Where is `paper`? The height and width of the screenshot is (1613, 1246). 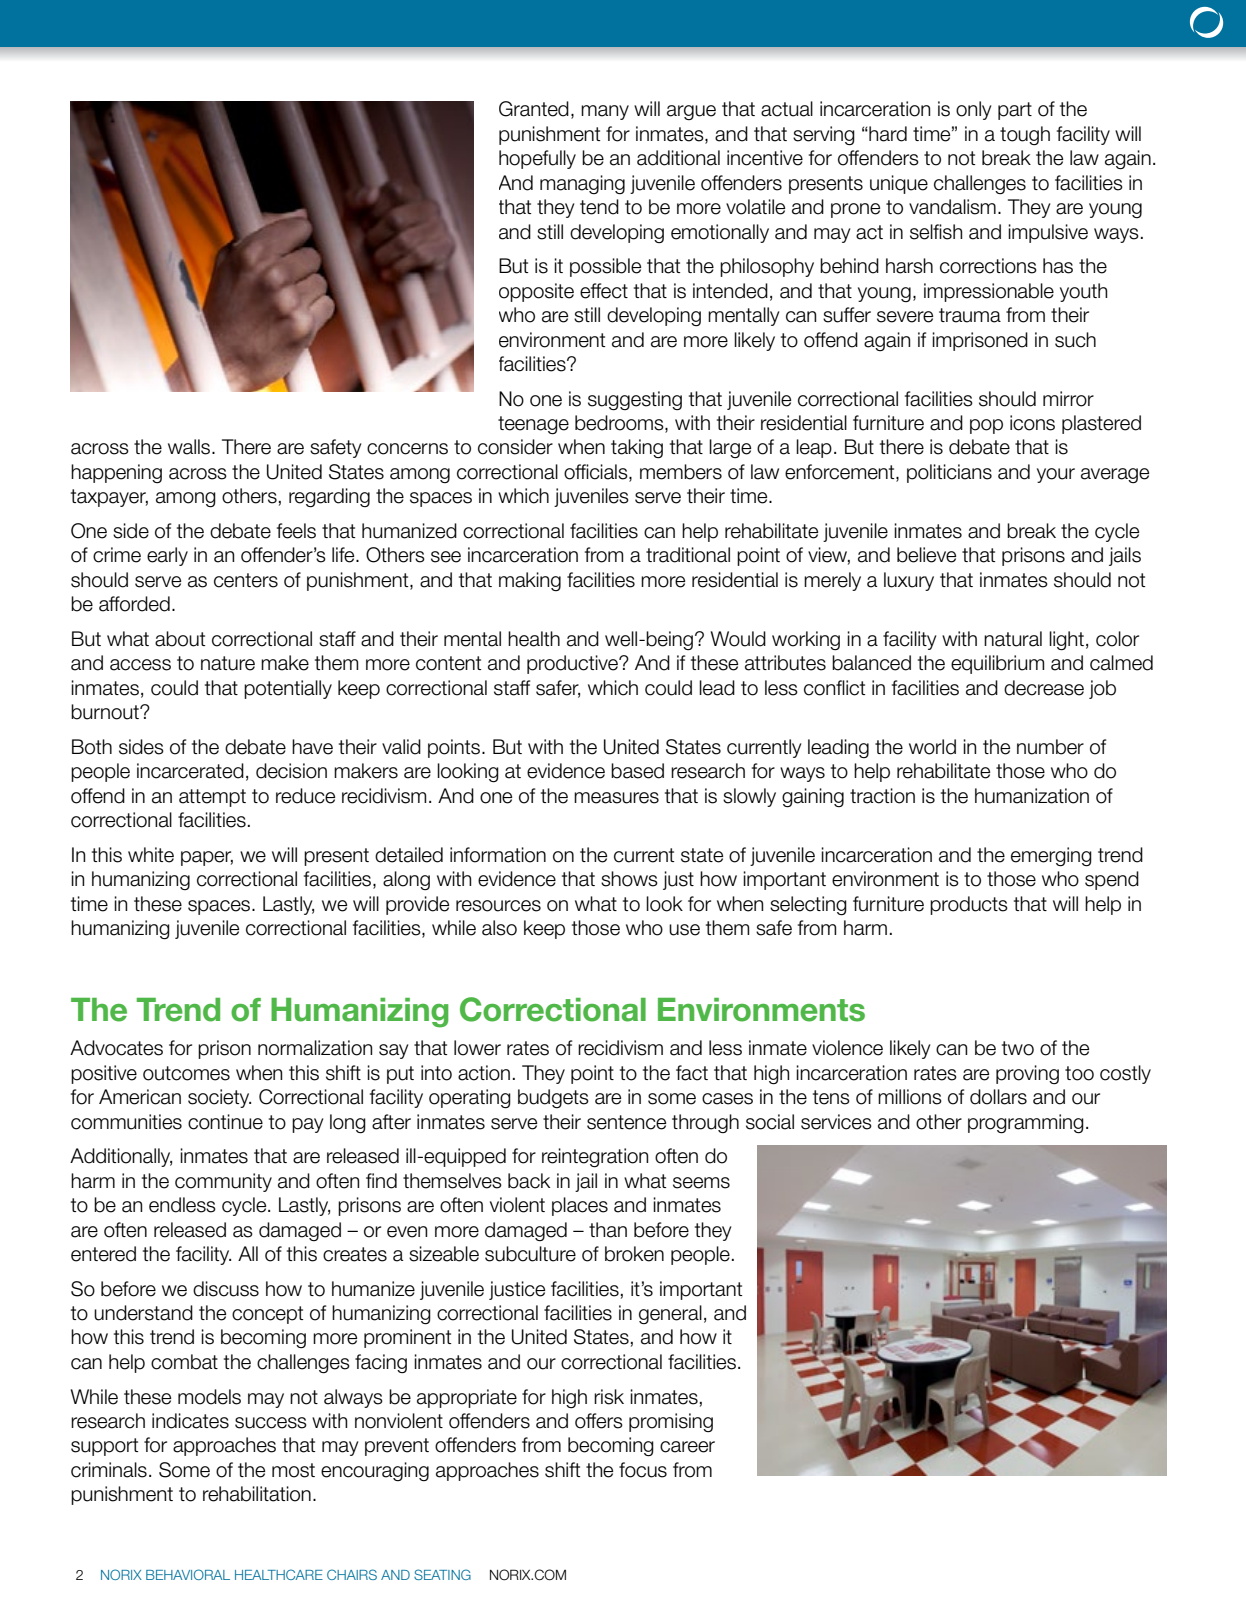 paper is located at coordinates (207, 858).
